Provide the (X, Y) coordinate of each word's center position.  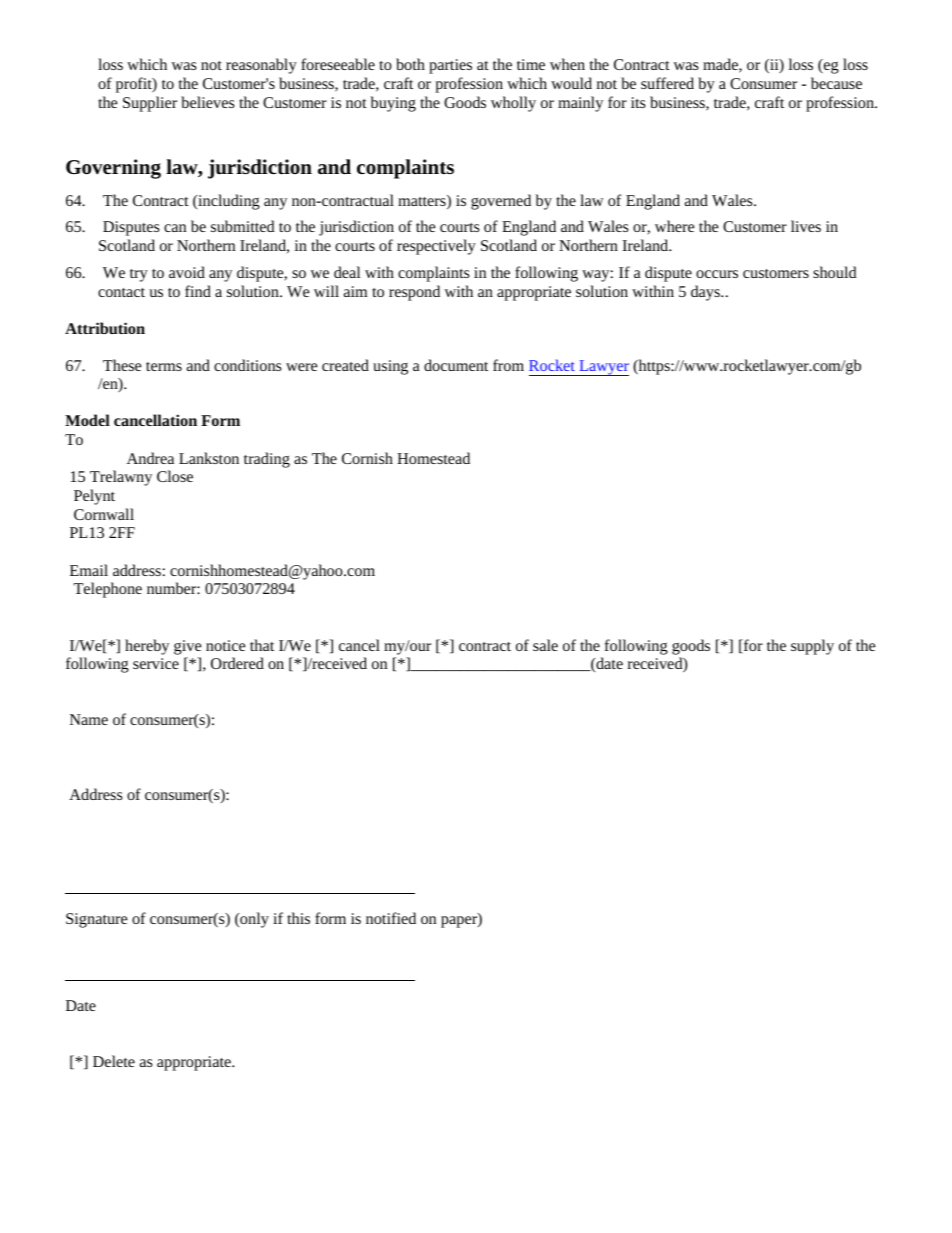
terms (164, 366)
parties (450, 66)
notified (391, 918)
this (298, 918)
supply (812, 647)
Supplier (150, 104)
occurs (717, 274)
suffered (667, 83)
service (156, 663)
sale (545, 645)
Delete (114, 1061)
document (456, 365)
